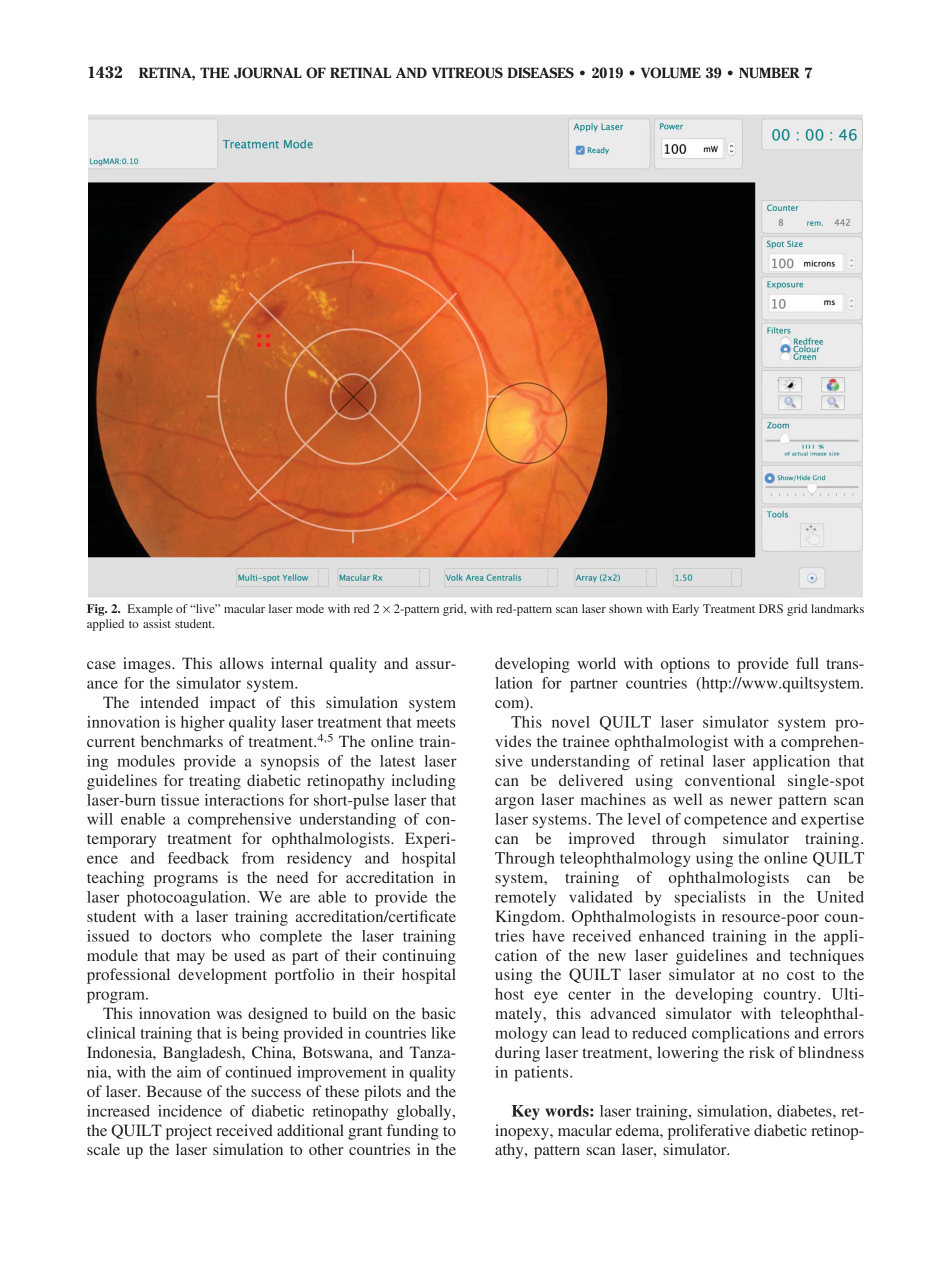  I want to click on project, so click(189, 1132).
